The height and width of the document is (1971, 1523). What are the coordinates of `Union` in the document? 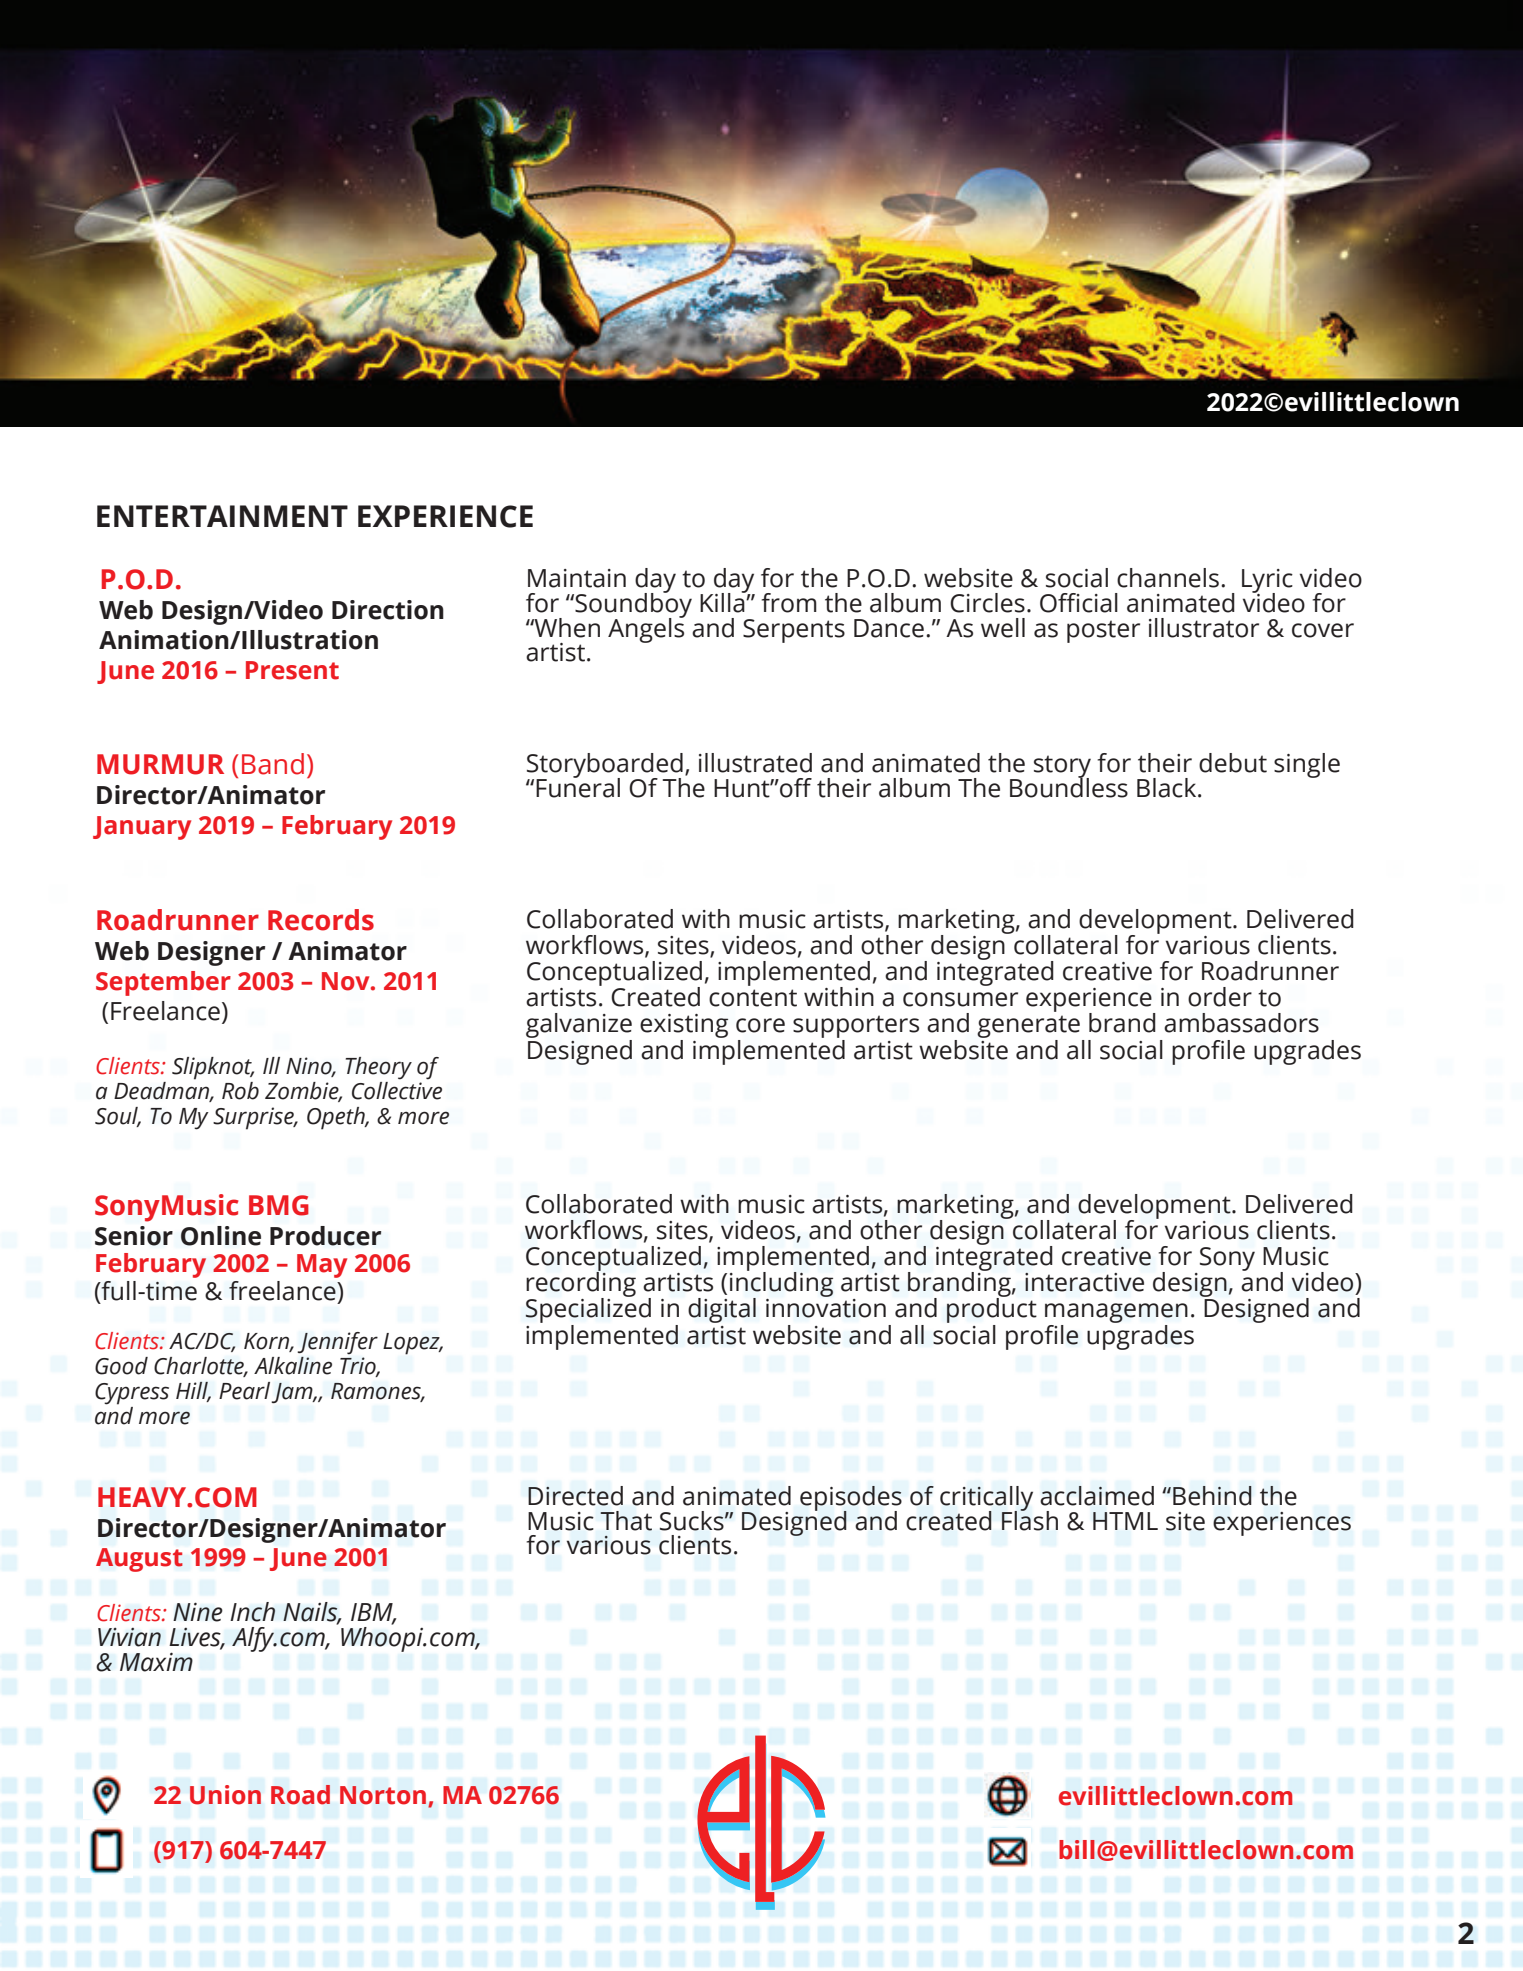 It's located at (225, 1795).
